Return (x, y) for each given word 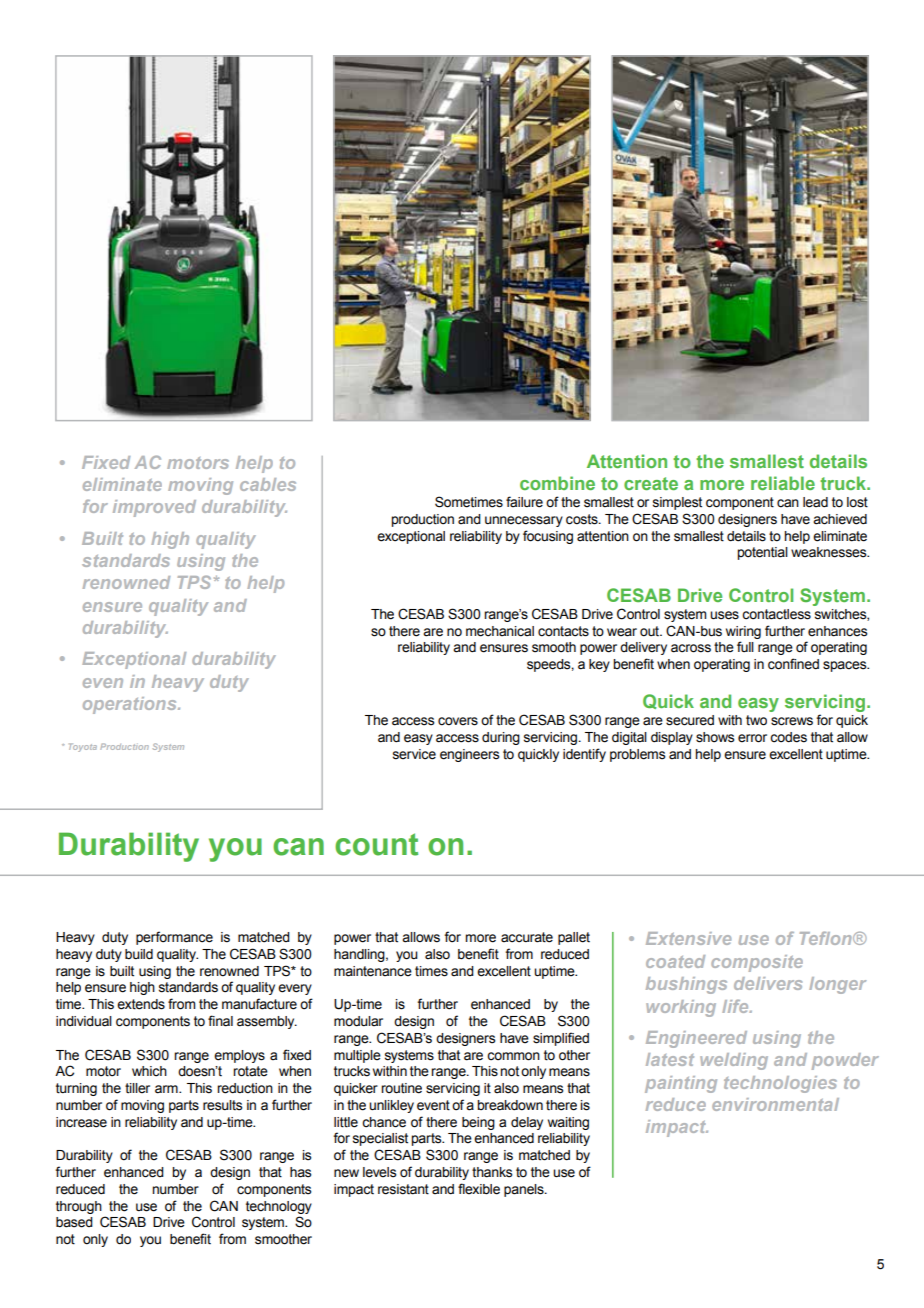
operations (131, 705)
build (139, 954)
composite (757, 963)
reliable (783, 483)
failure (524, 502)
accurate (527, 937)
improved (154, 508)
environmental (775, 1104)
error (752, 738)
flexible (479, 1189)
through (79, 1207)
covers (458, 721)
